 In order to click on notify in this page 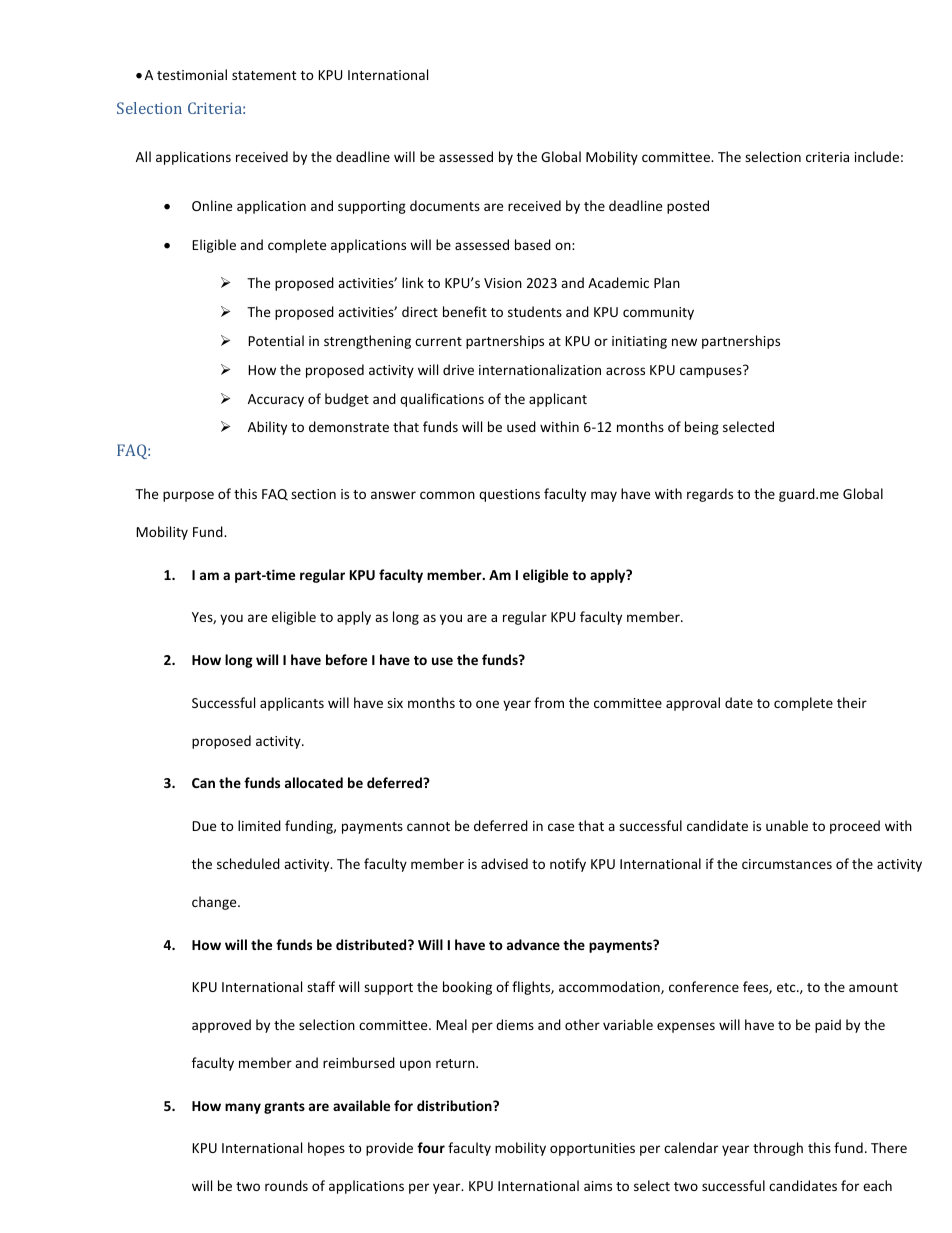, I will do `click(568, 865)`.
